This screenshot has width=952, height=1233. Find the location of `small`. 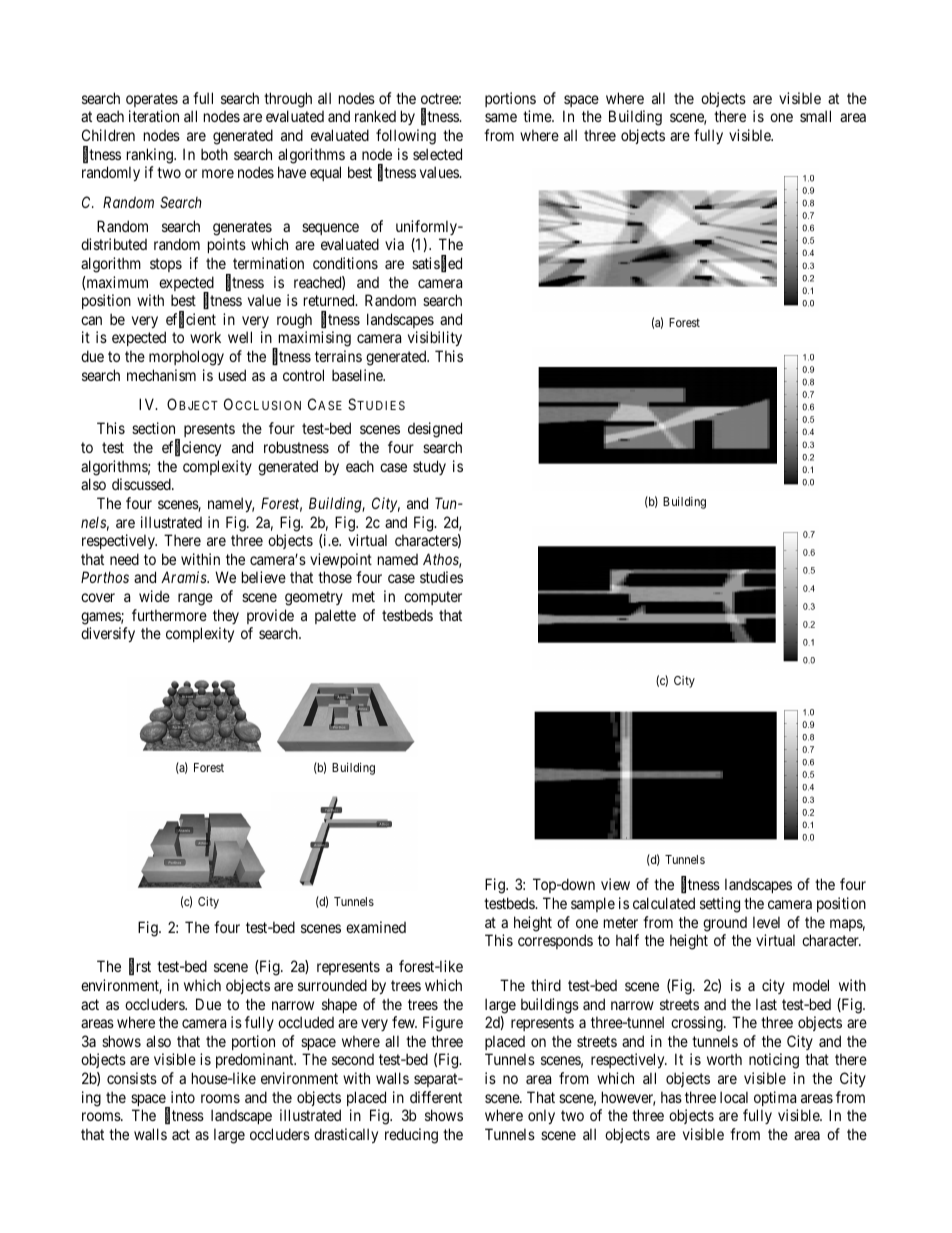

small is located at coordinates (815, 116).
